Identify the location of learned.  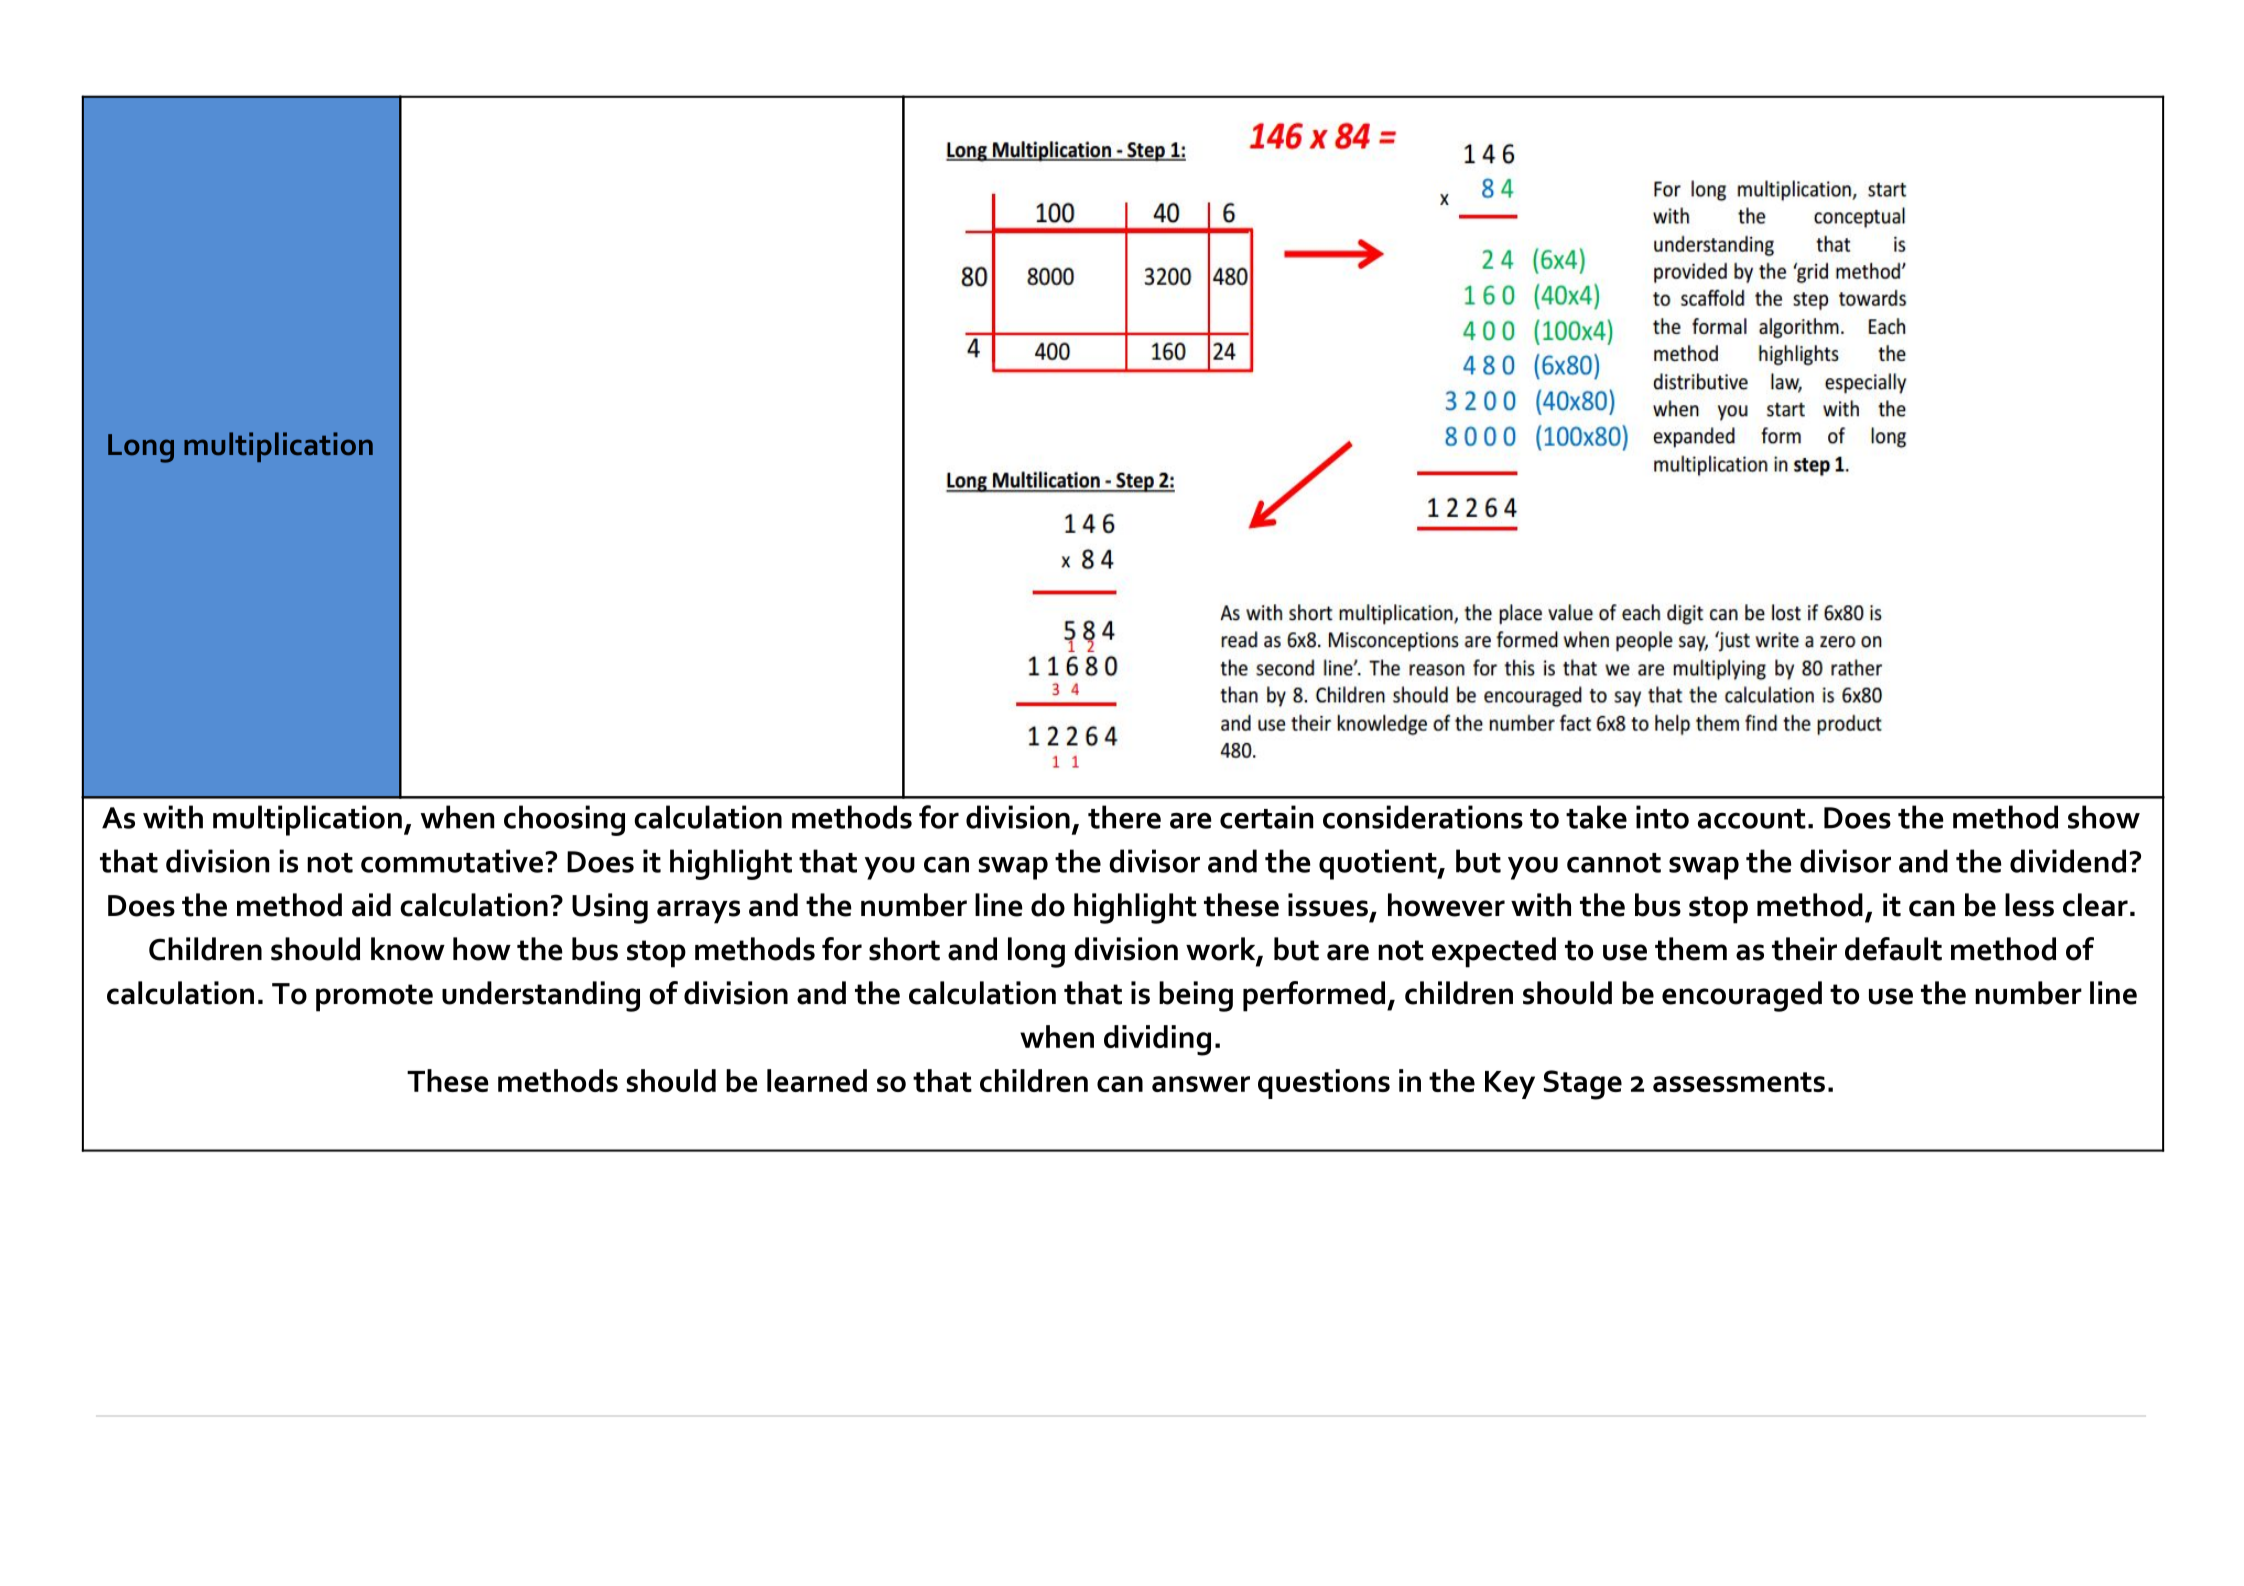
(817, 1080).
